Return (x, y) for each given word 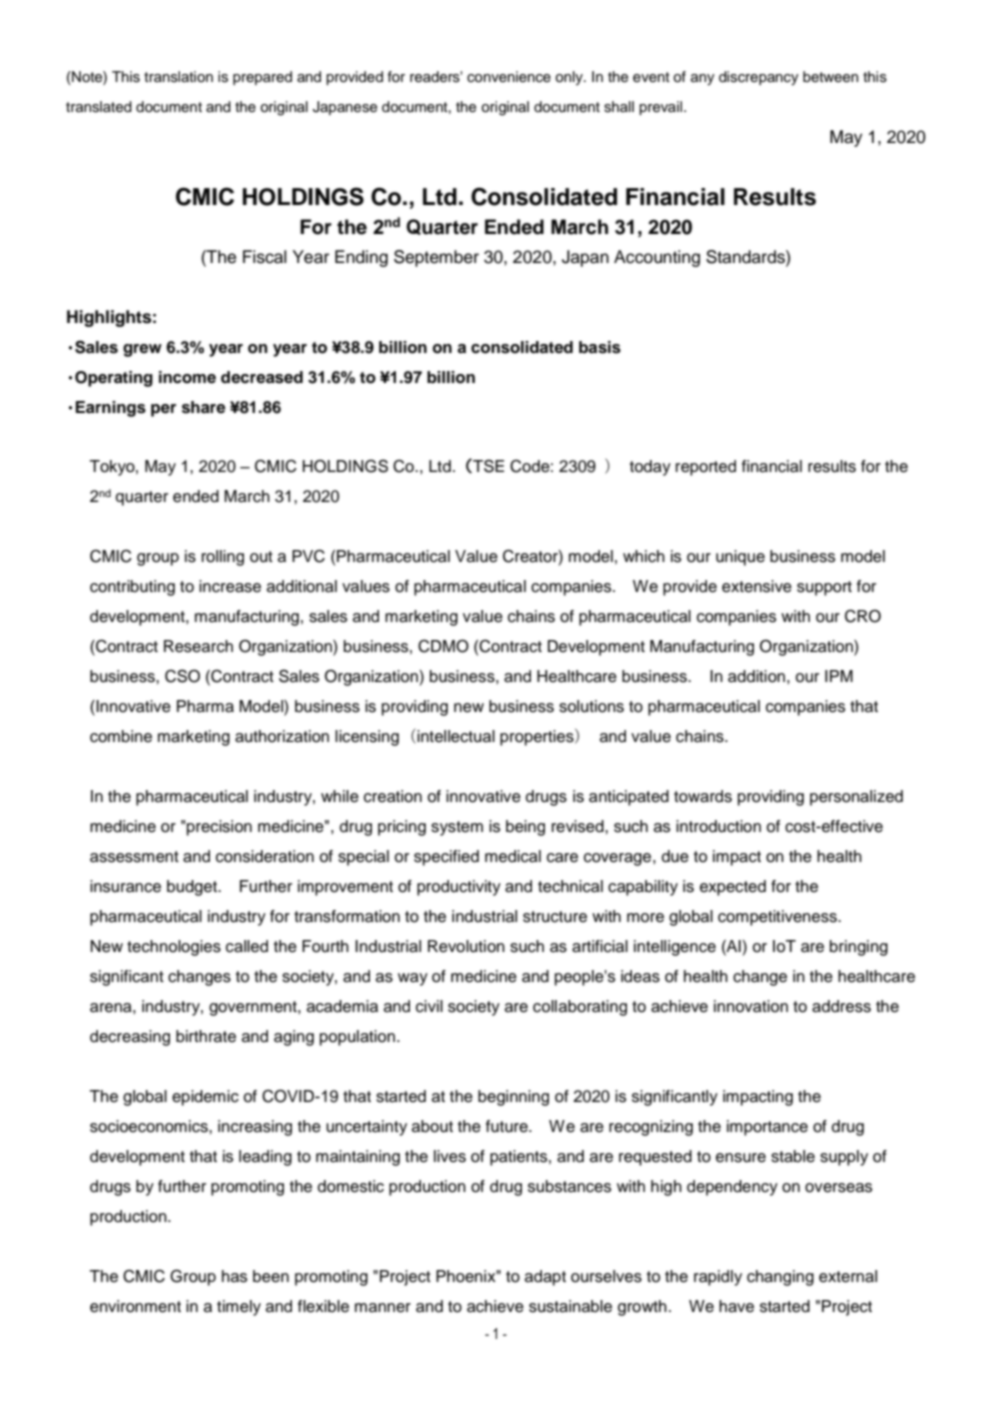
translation (178, 77)
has (234, 1276)
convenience (509, 77)
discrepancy (759, 78)
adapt (545, 1278)
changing (780, 1278)
